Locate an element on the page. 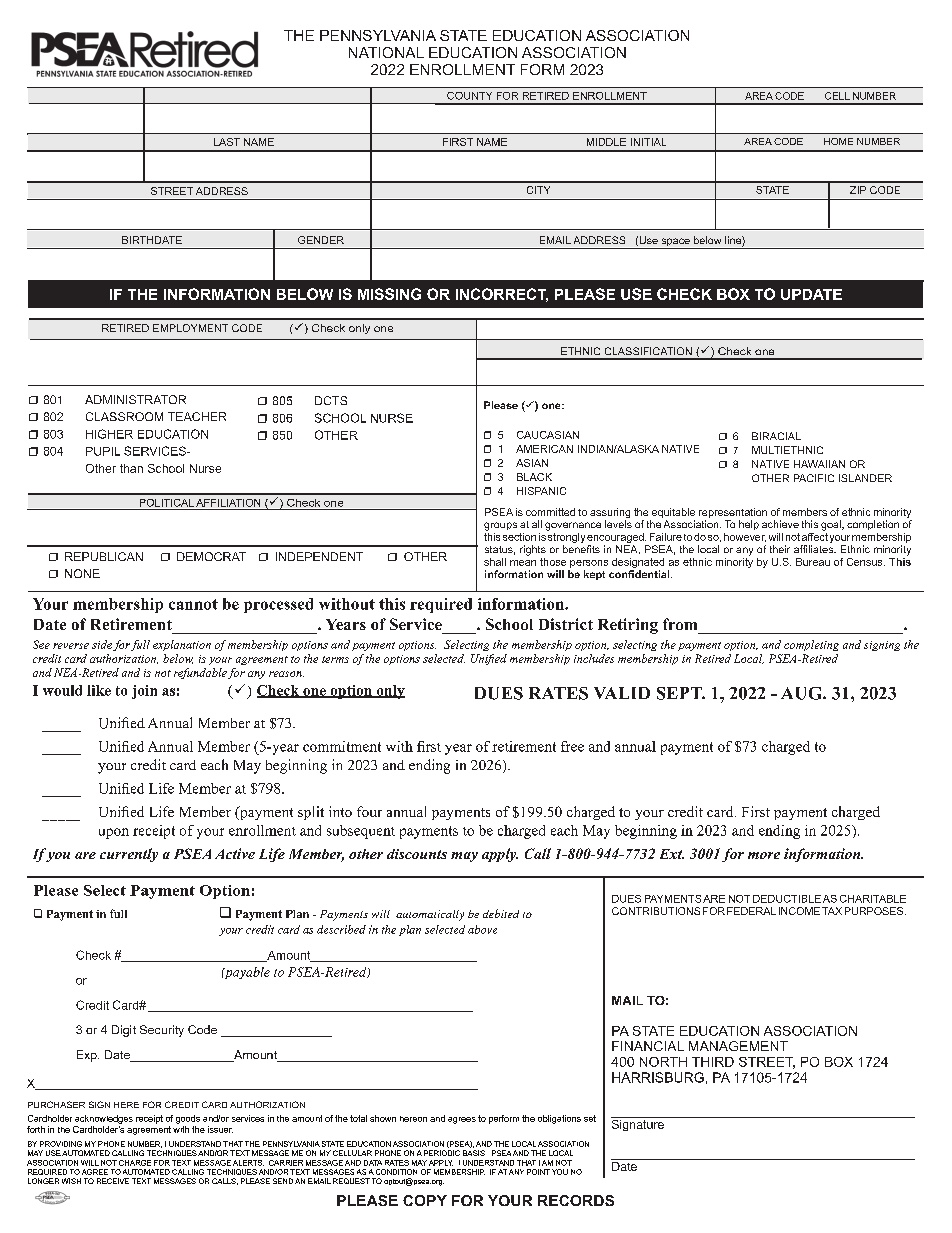  shall is located at coordinates (495, 562).
